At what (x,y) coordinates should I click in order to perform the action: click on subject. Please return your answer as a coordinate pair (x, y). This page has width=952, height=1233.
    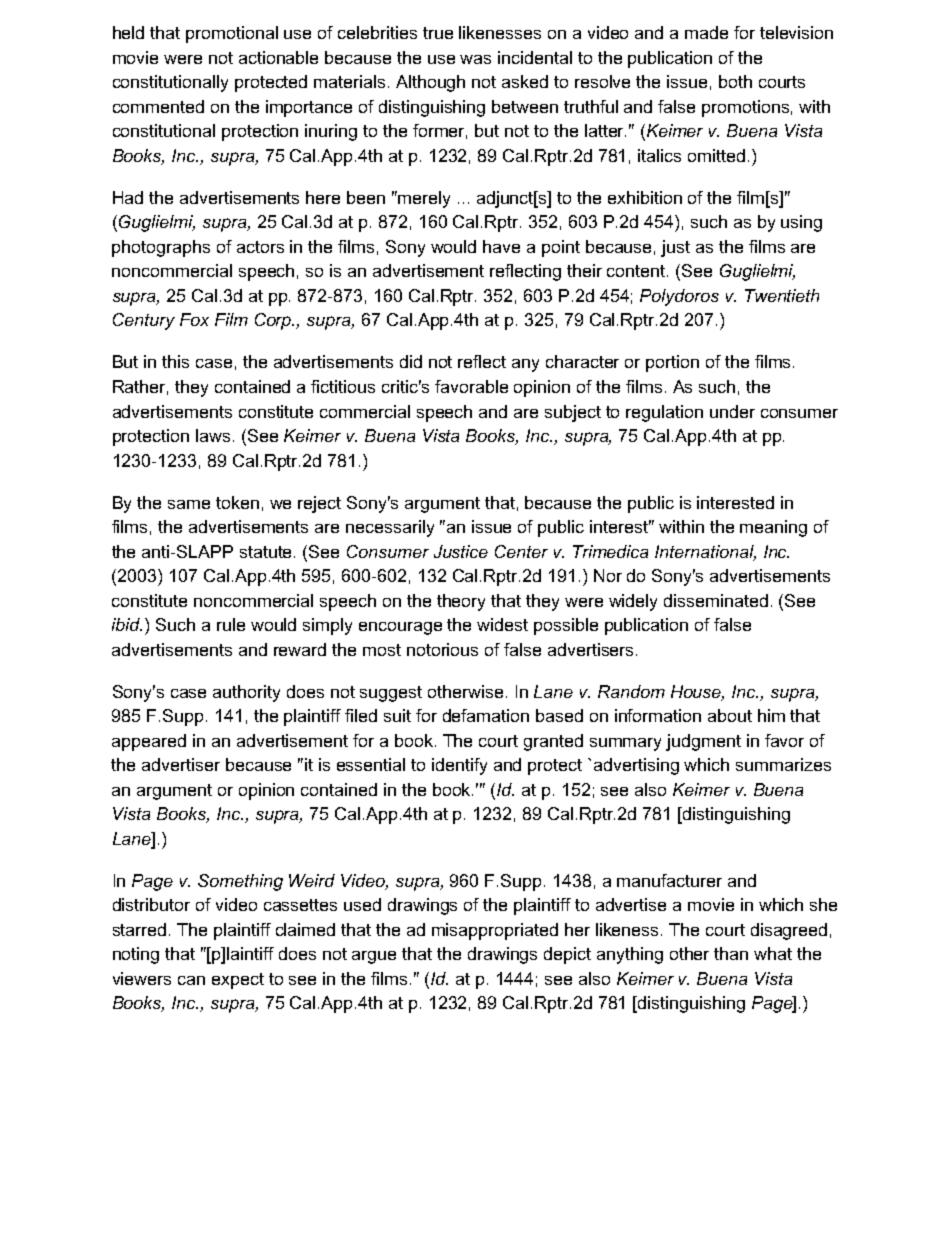
    Looking at the image, I should click on (573, 413).
